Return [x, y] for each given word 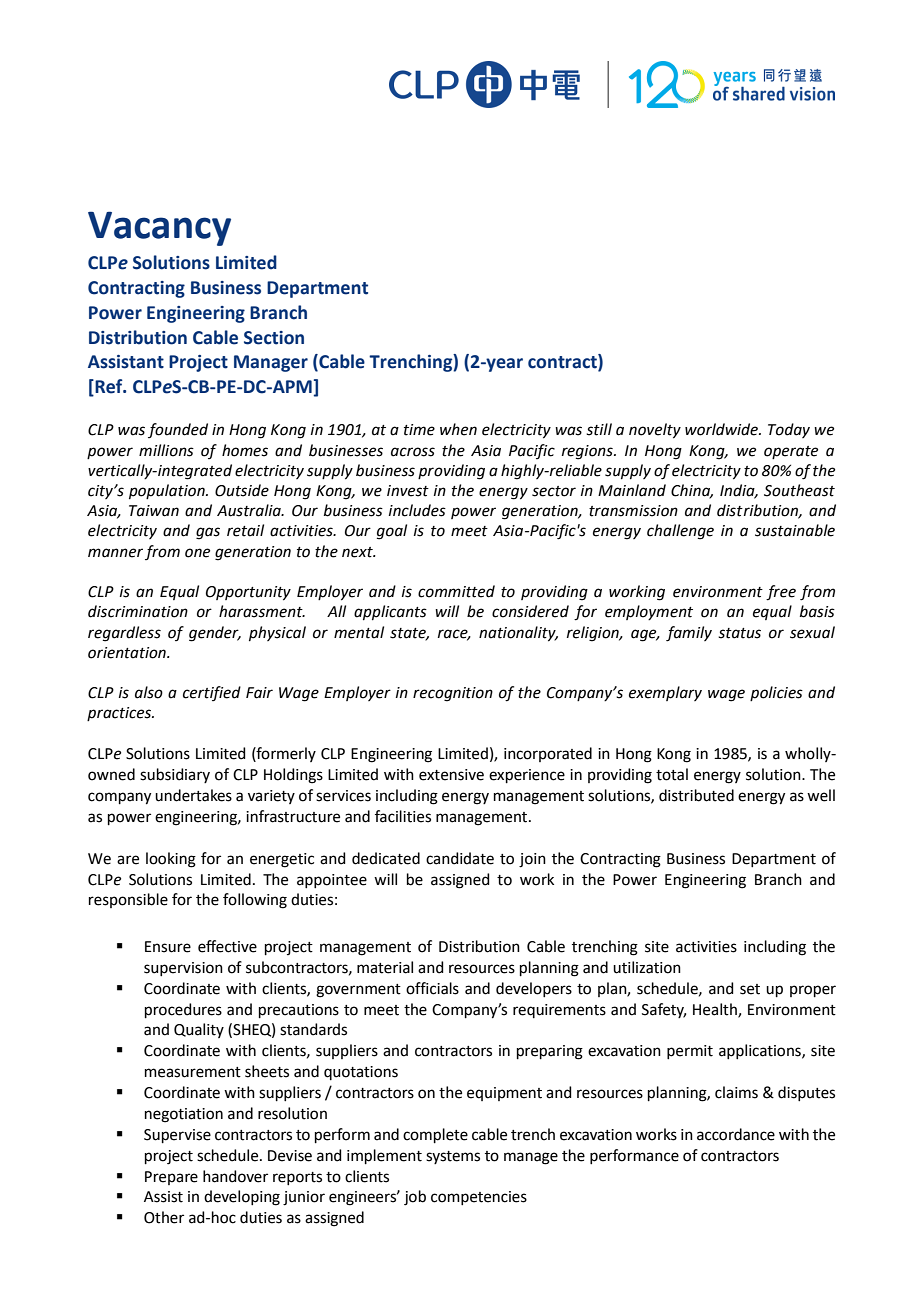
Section [274, 338]
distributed [696, 795]
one [197, 553]
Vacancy [159, 228]
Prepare [171, 1178]
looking [171, 860]
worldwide [722, 429]
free [781, 593]
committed [456, 591]
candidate [460, 858]
